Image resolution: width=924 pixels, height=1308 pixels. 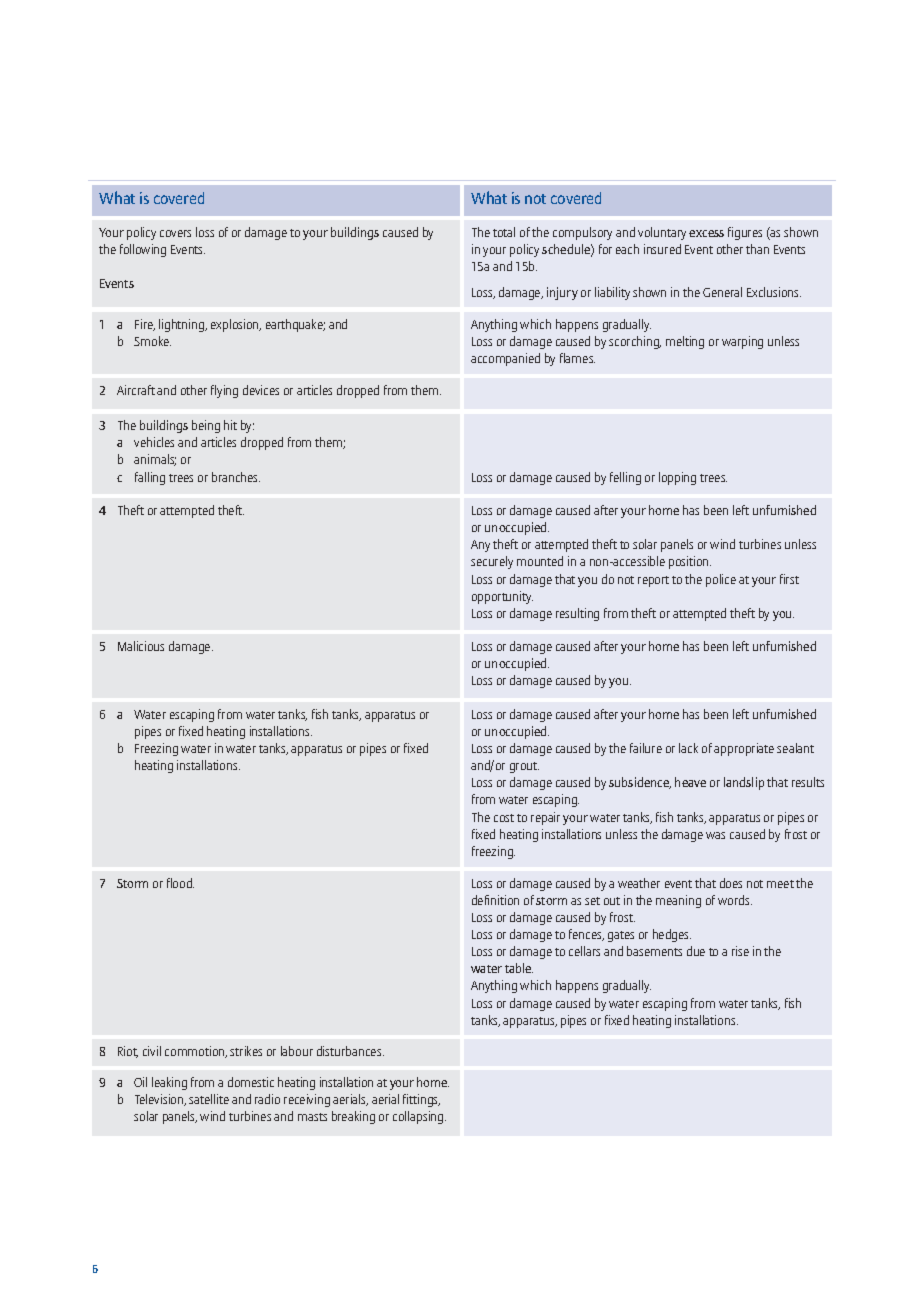 I want to click on satellite, so click(x=209, y=1099).
